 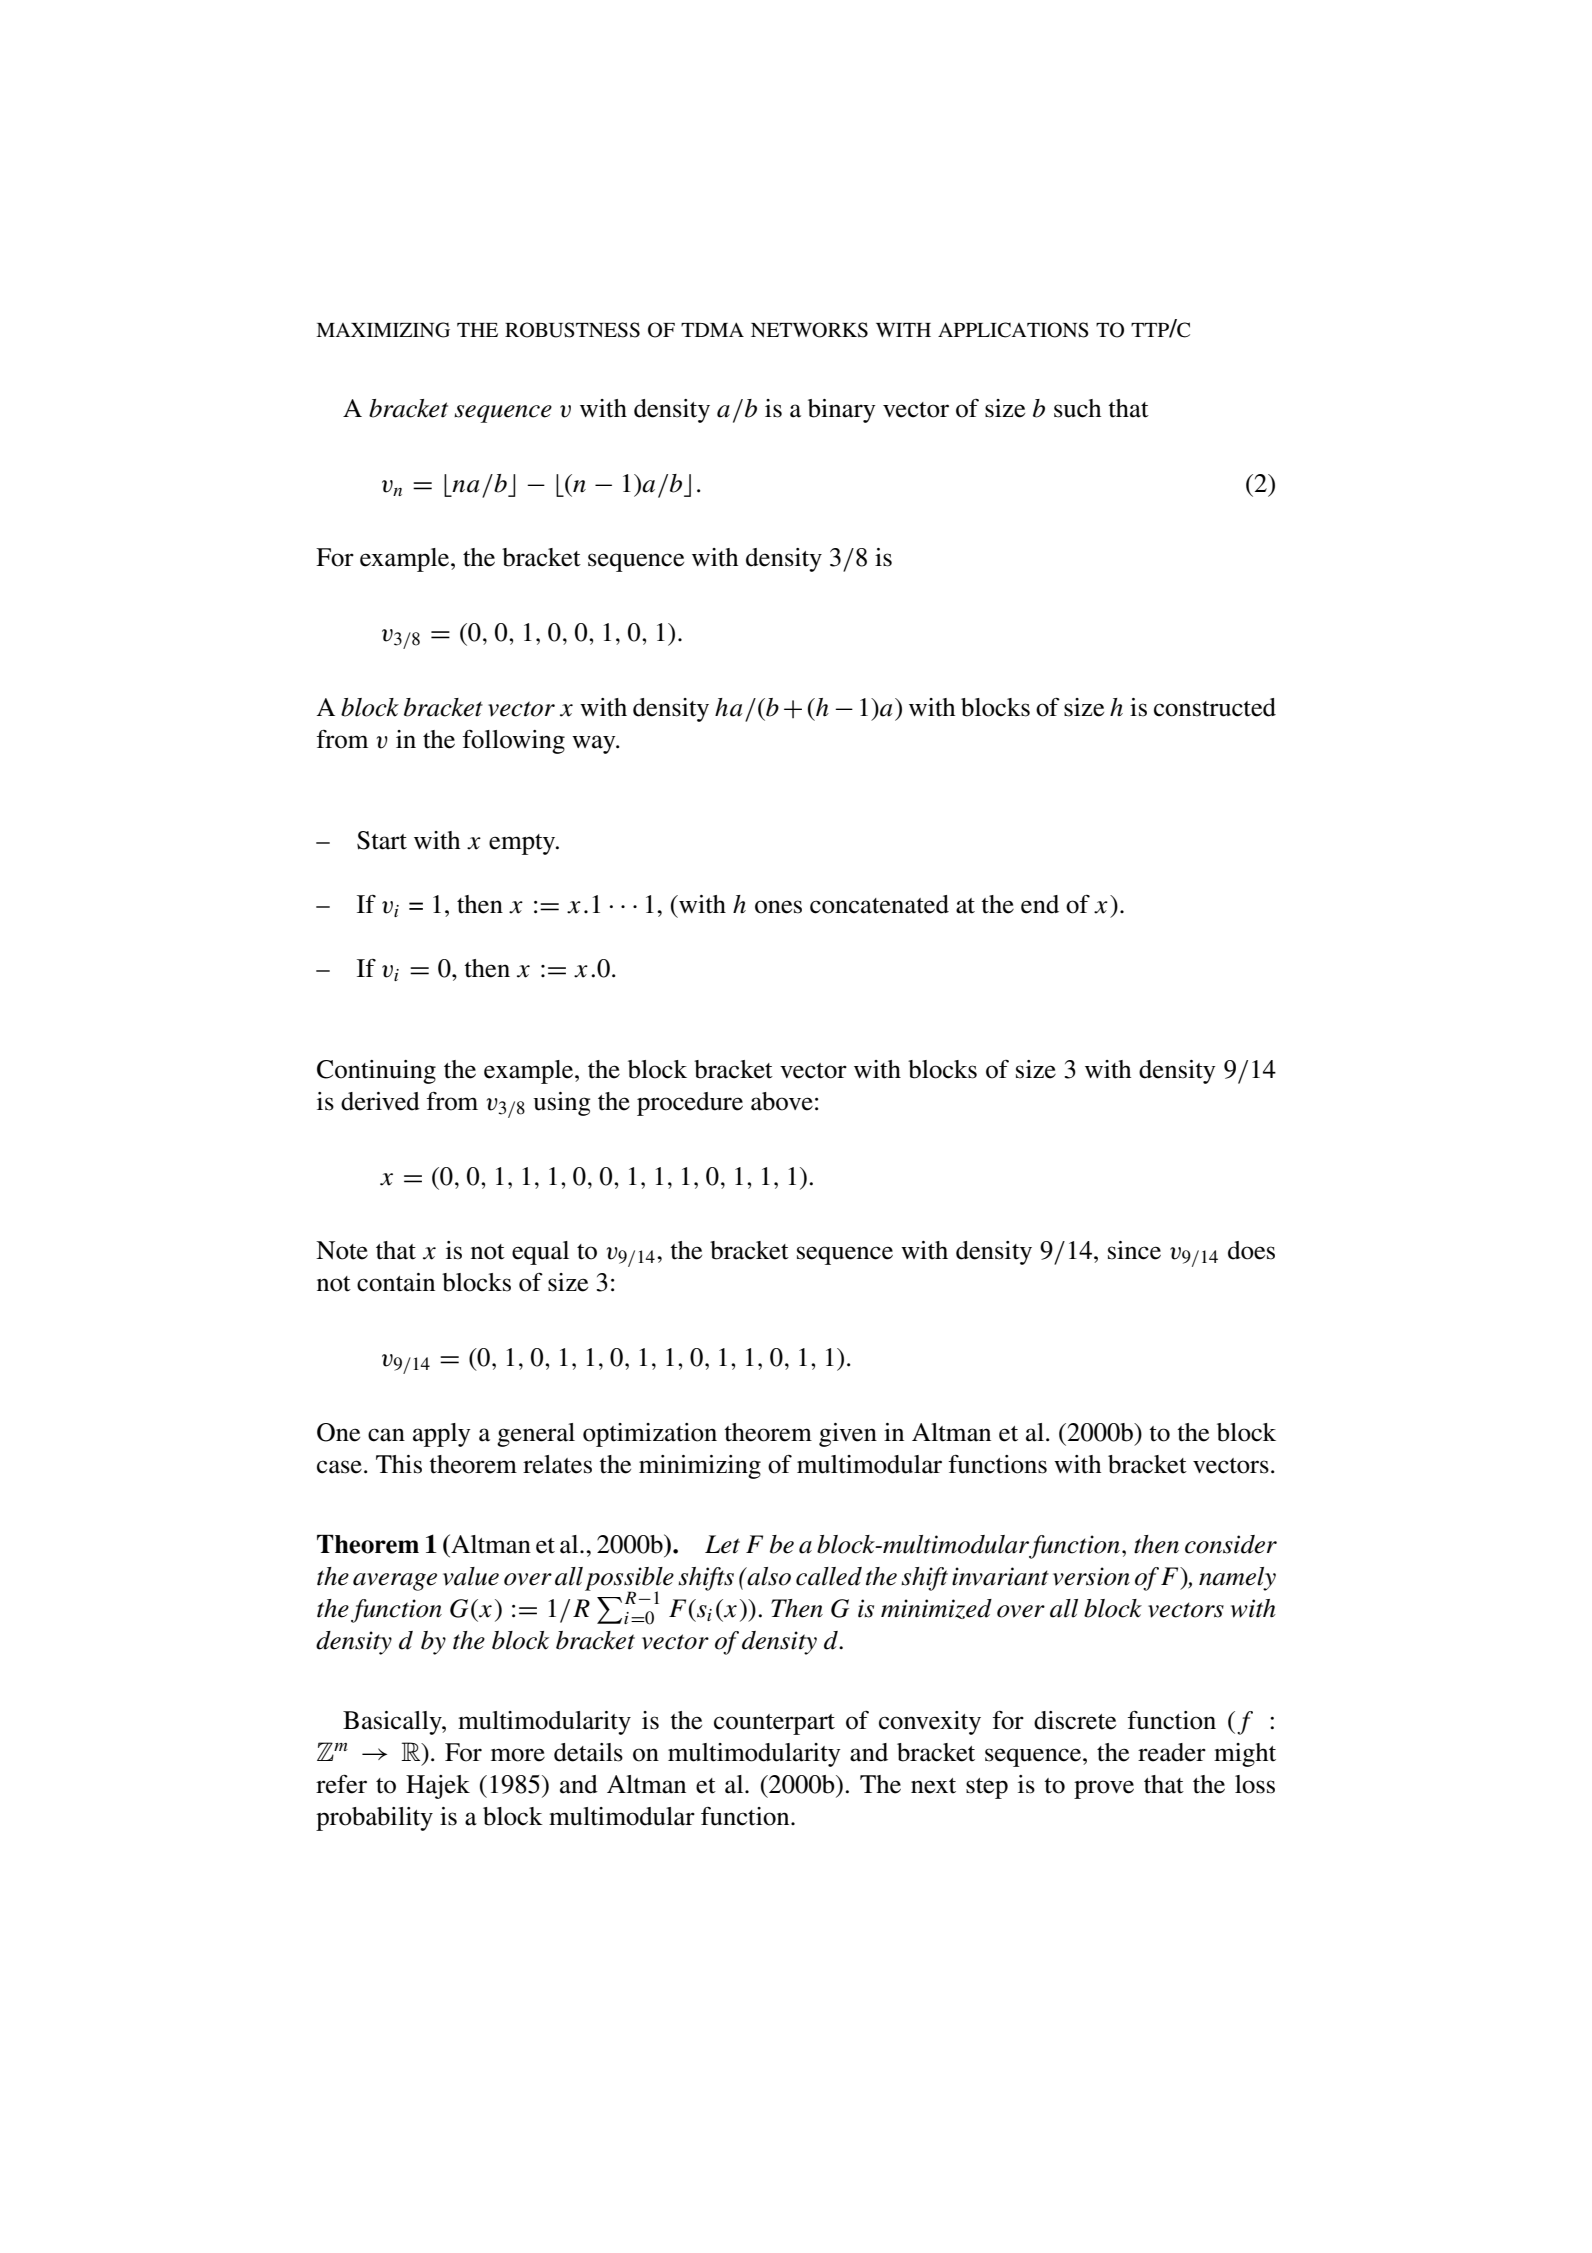 I want to click on Start, so click(x=382, y=840).
